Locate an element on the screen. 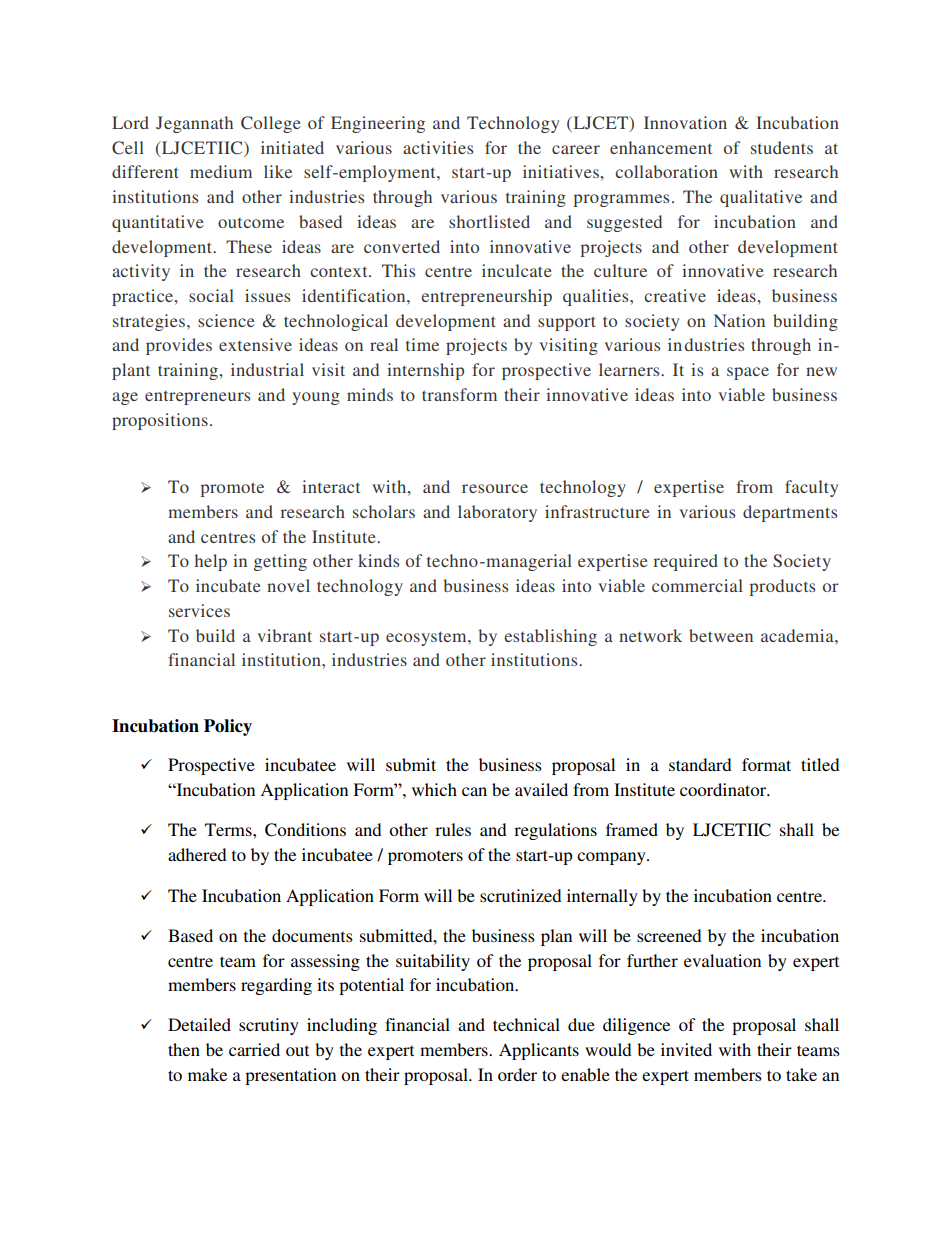  ecosystem is located at coordinates (427, 638).
